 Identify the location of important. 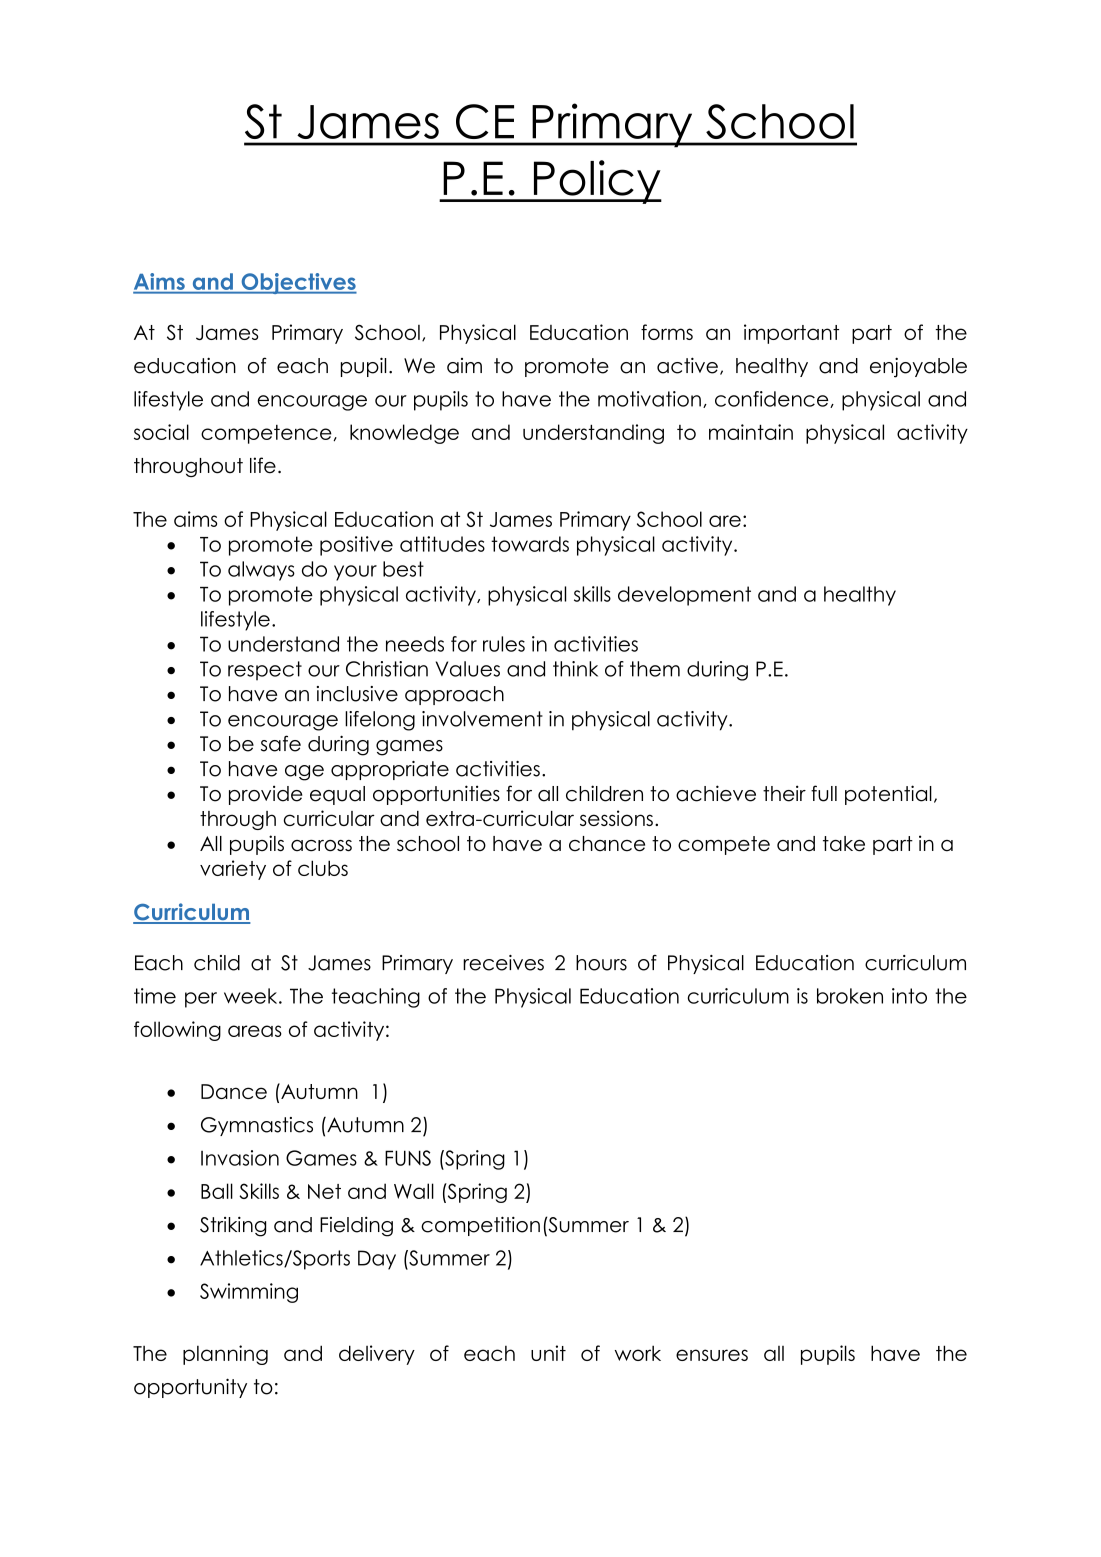
(791, 334).
